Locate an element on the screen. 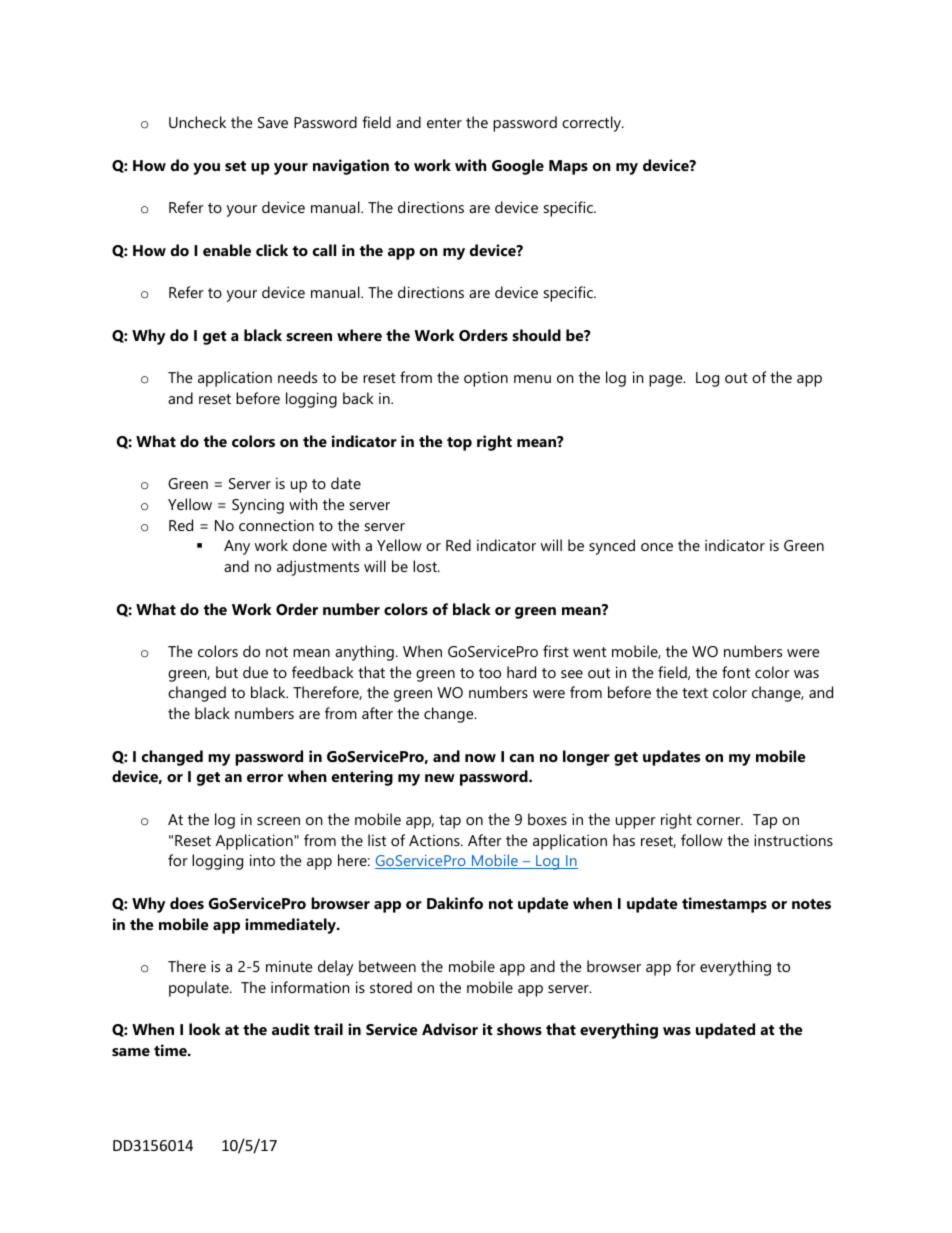  correctly is located at coordinates (592, 124).
